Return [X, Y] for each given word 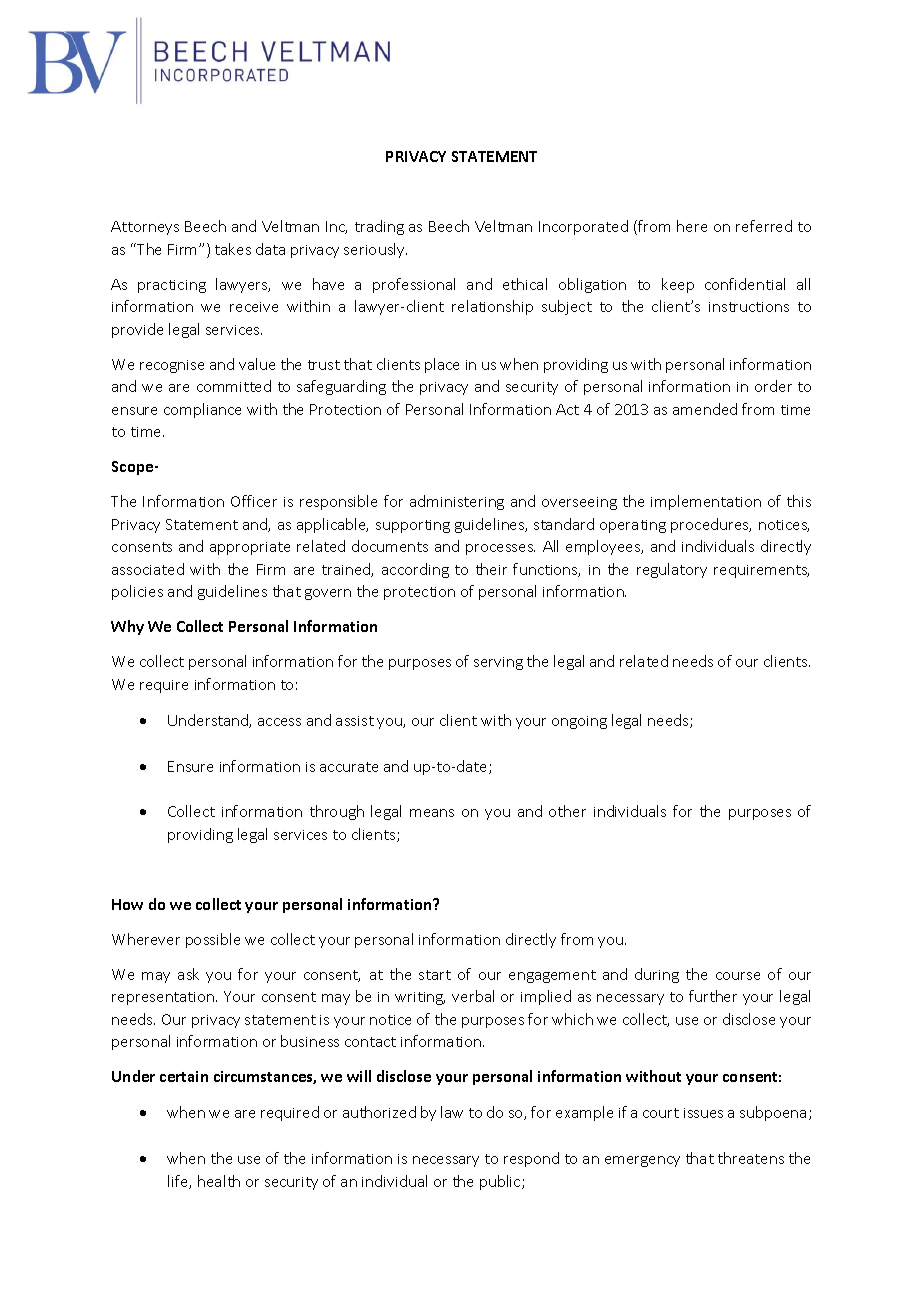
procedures [711, 525]
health [219, 1181]
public [501, 1182]
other [567, 811]
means [432, 813]
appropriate [250, 548]
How [127, 904]
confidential [745, 284]
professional [414, 285]
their [491, 569]
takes [233, 249]
